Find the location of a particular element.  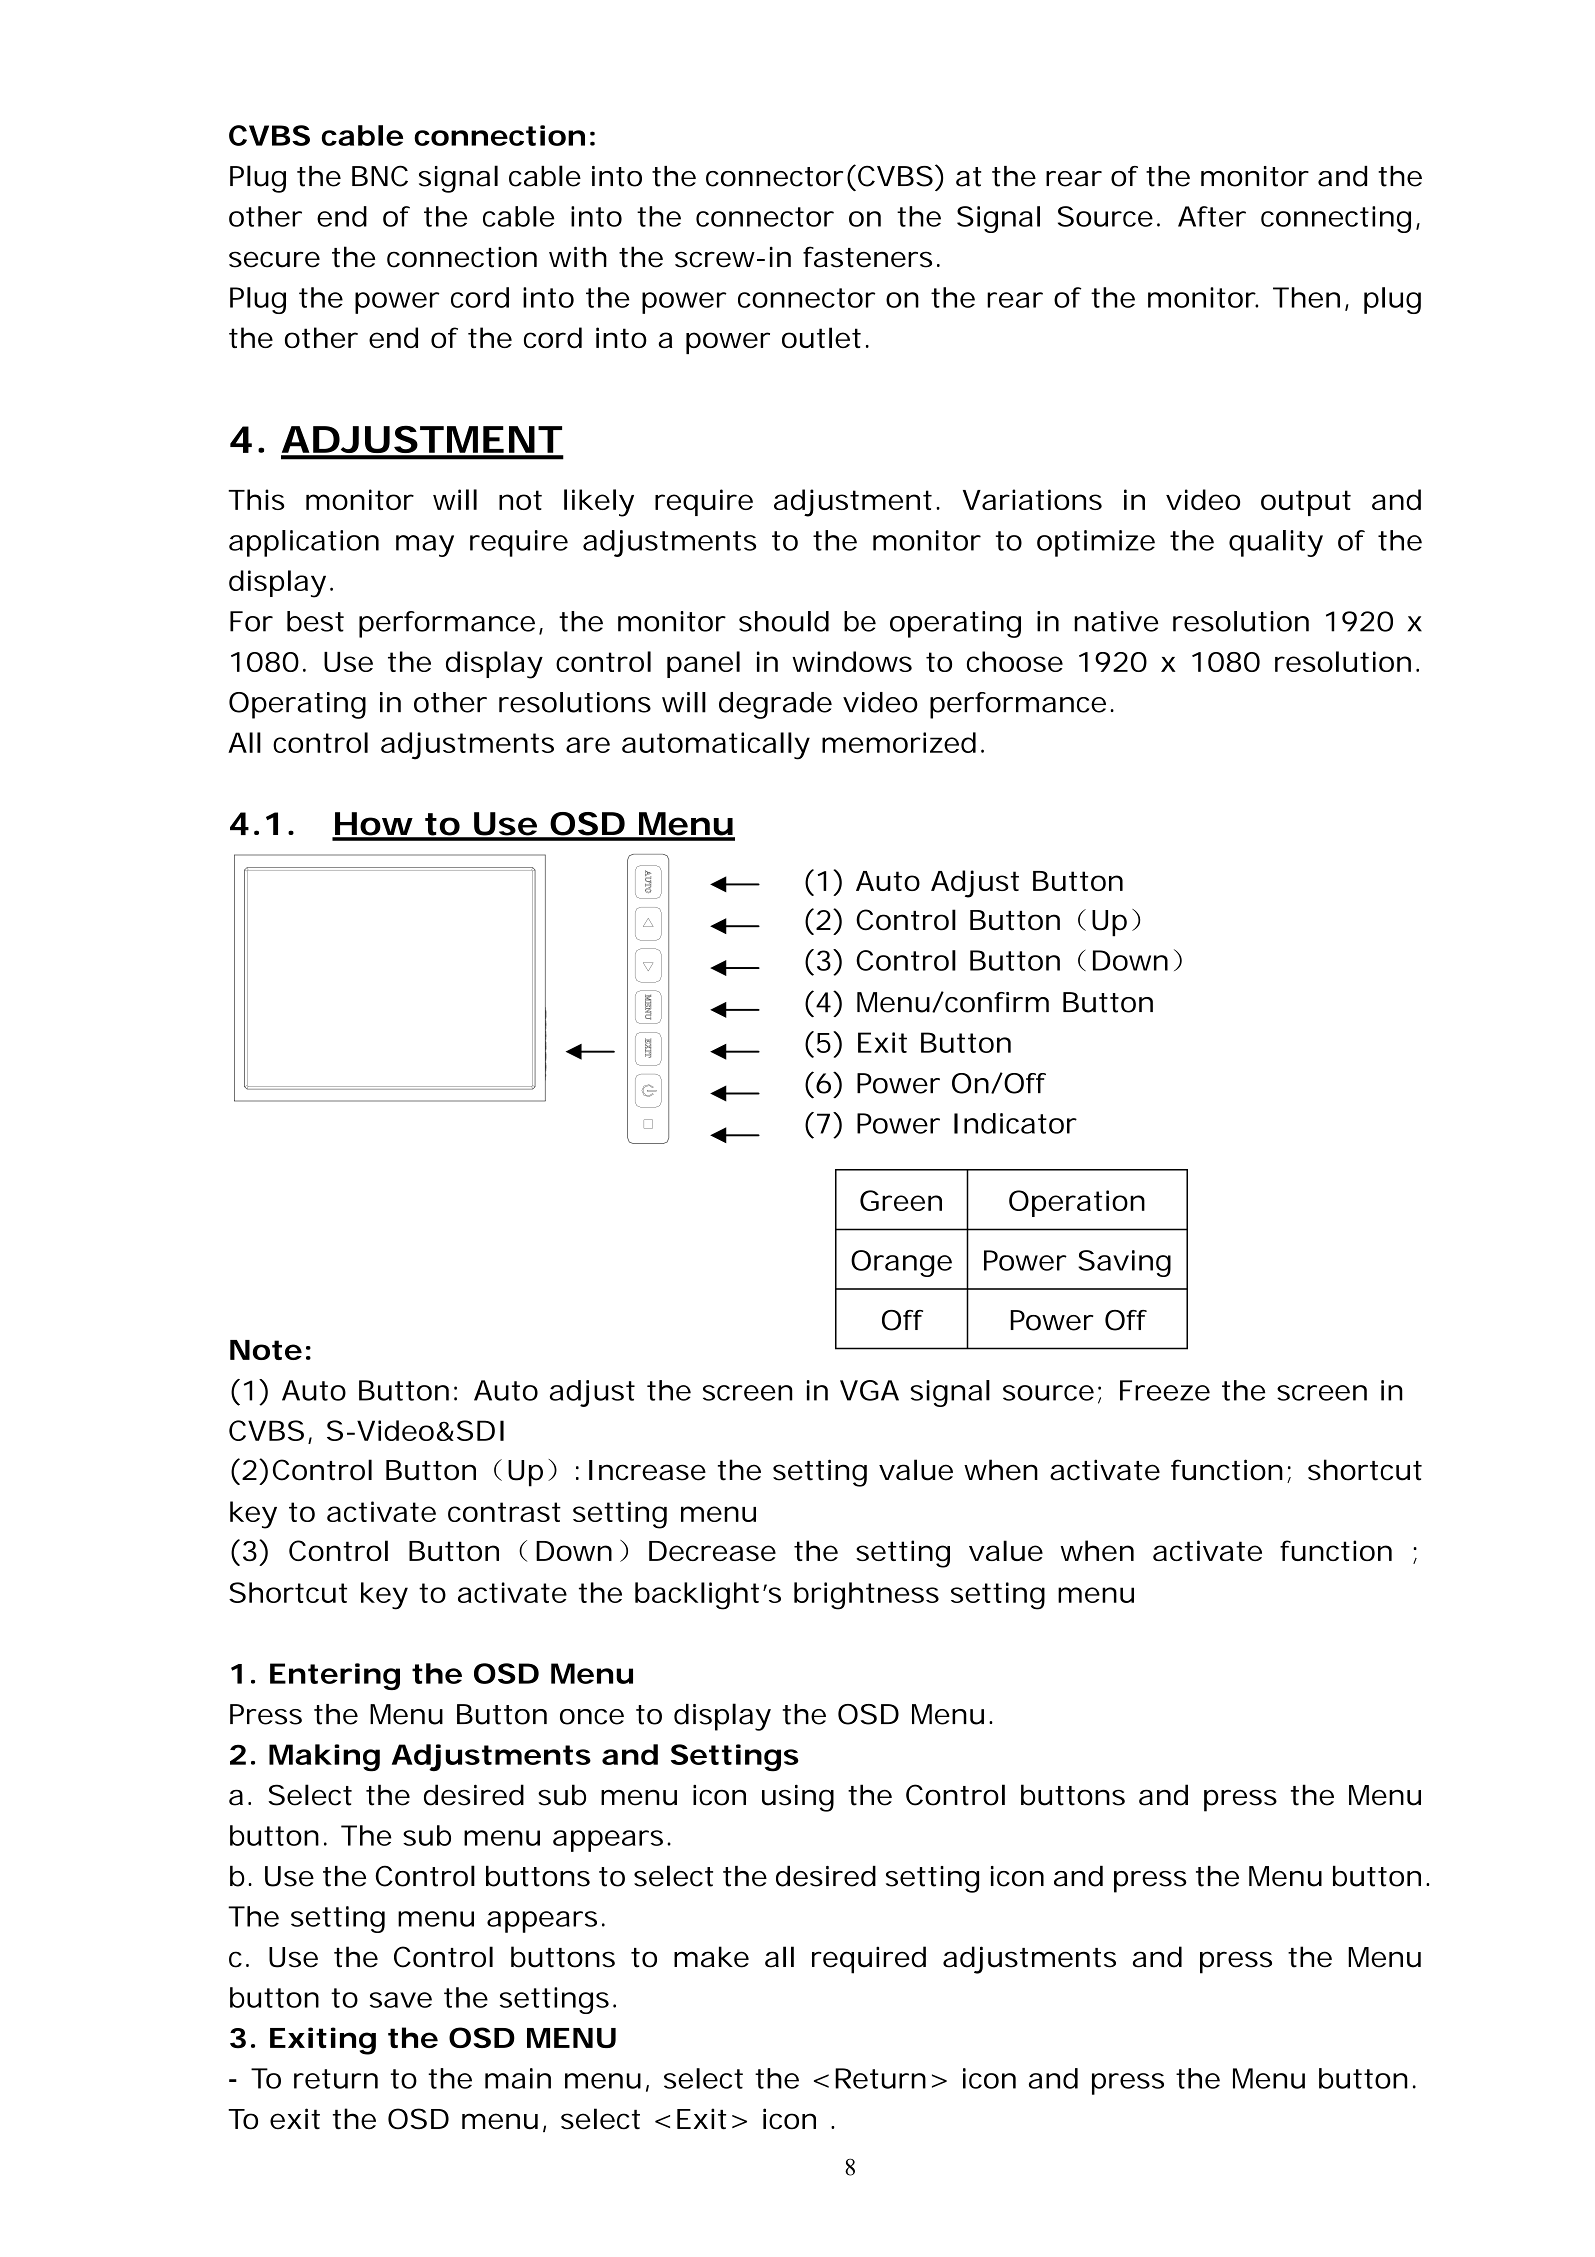

VGA is located at coordinates (869, 1390).
